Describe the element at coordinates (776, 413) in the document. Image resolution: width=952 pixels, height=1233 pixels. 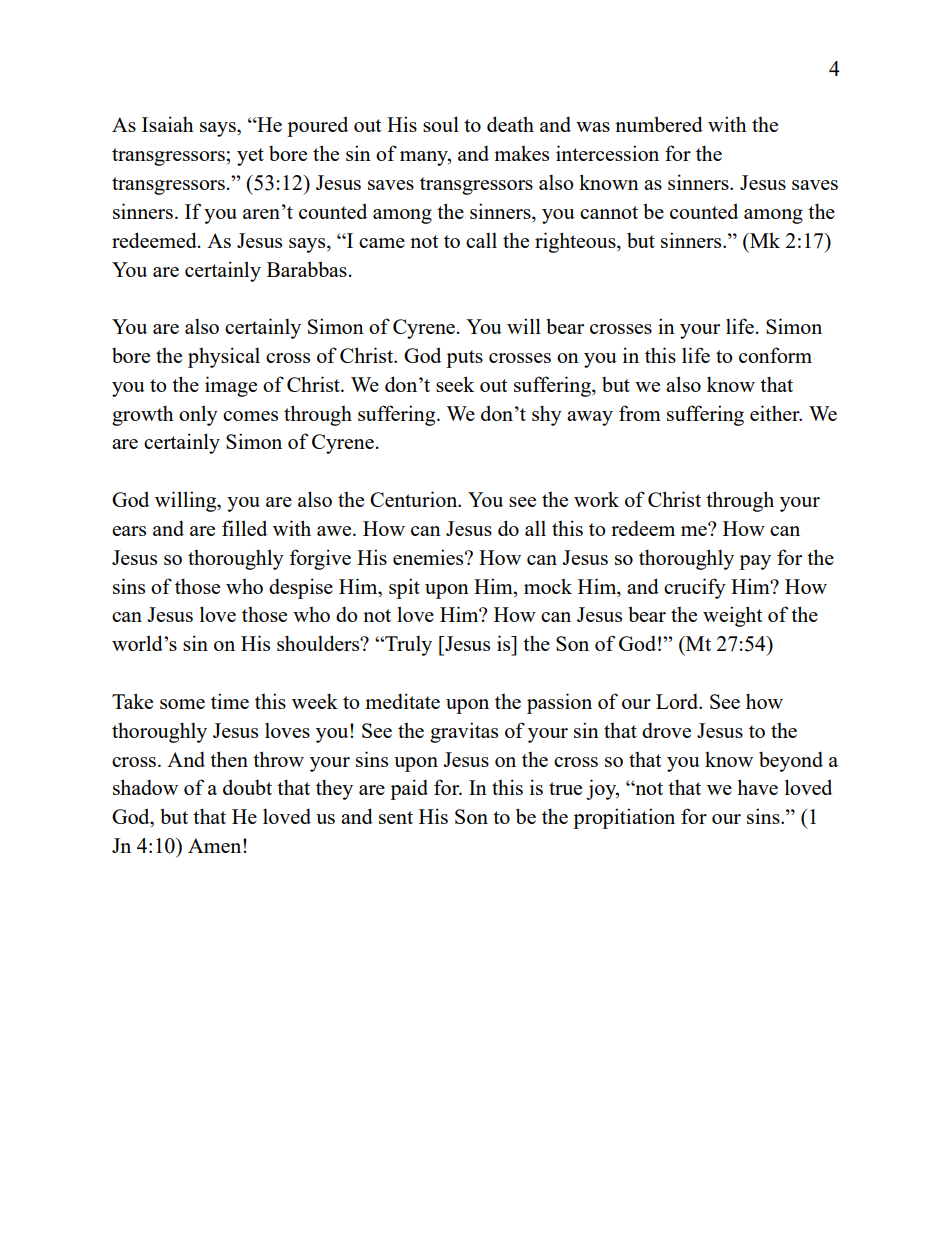
I see `either` at that location.
